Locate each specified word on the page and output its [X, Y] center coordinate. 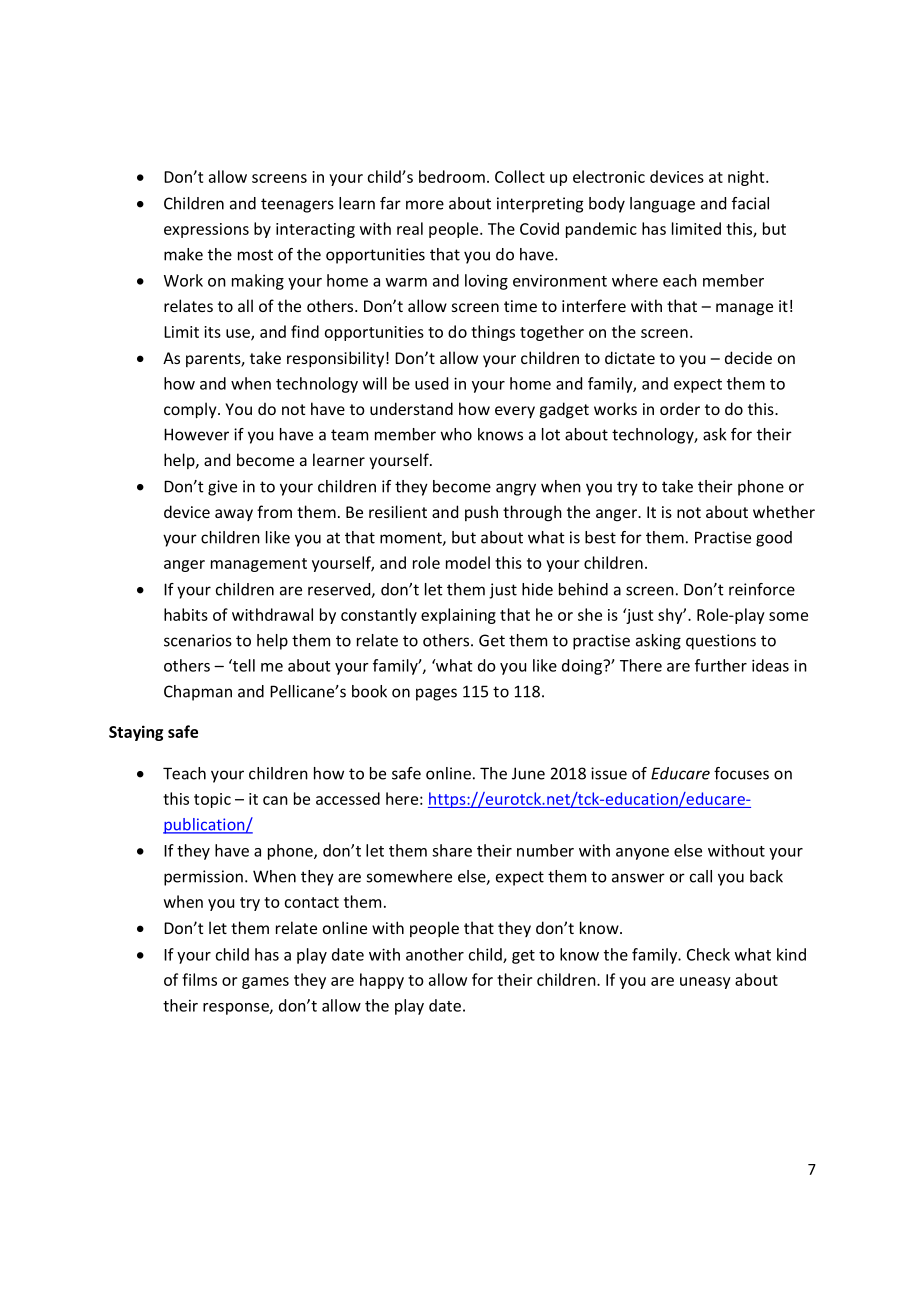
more [425, 205]
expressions [206, 230]
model [468, 562]
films [199, 979]
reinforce [762, 589]
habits [186, 614]
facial [750, 203]
